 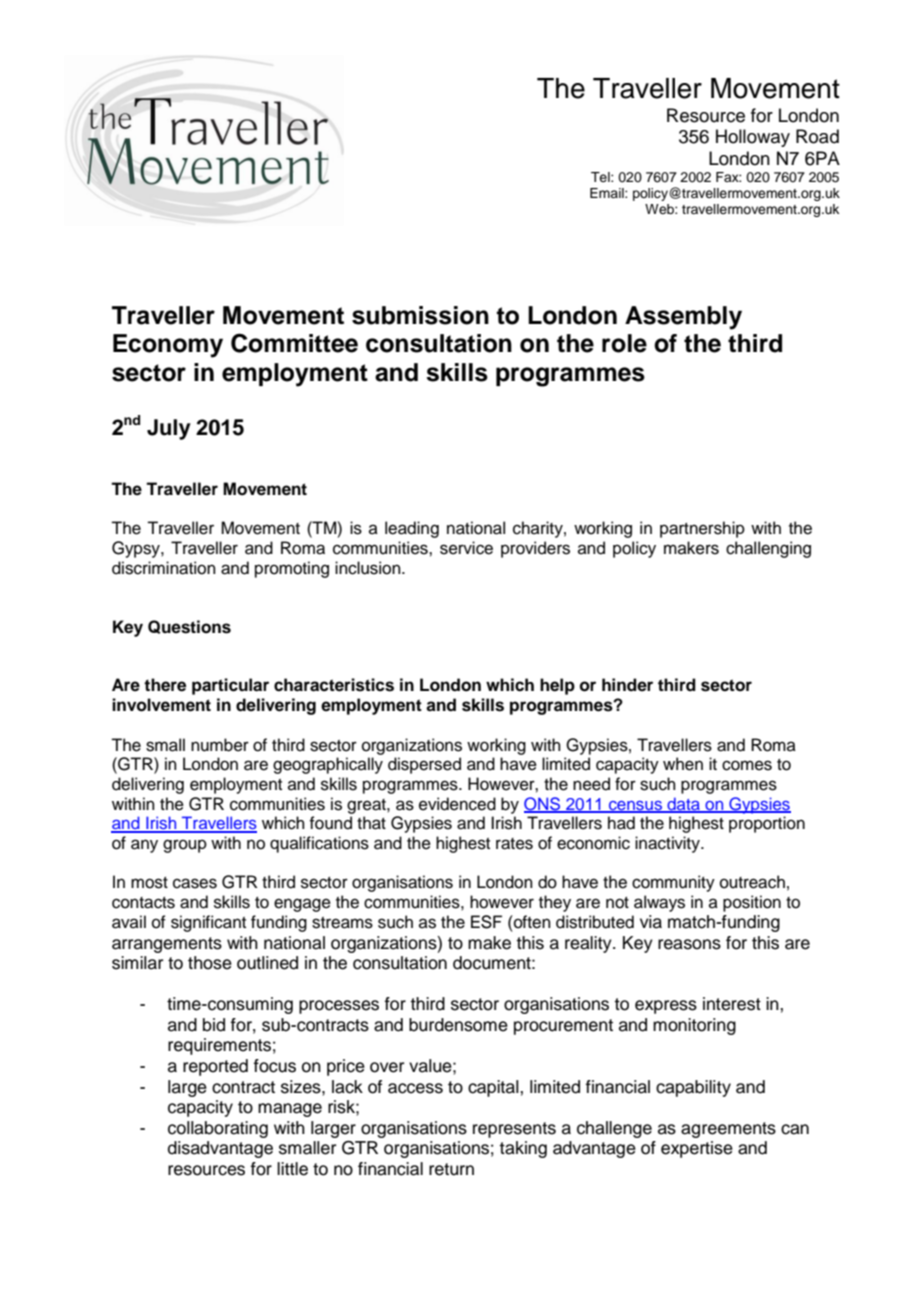 I want to click on collaborating, so click(x=218, y=1129).
